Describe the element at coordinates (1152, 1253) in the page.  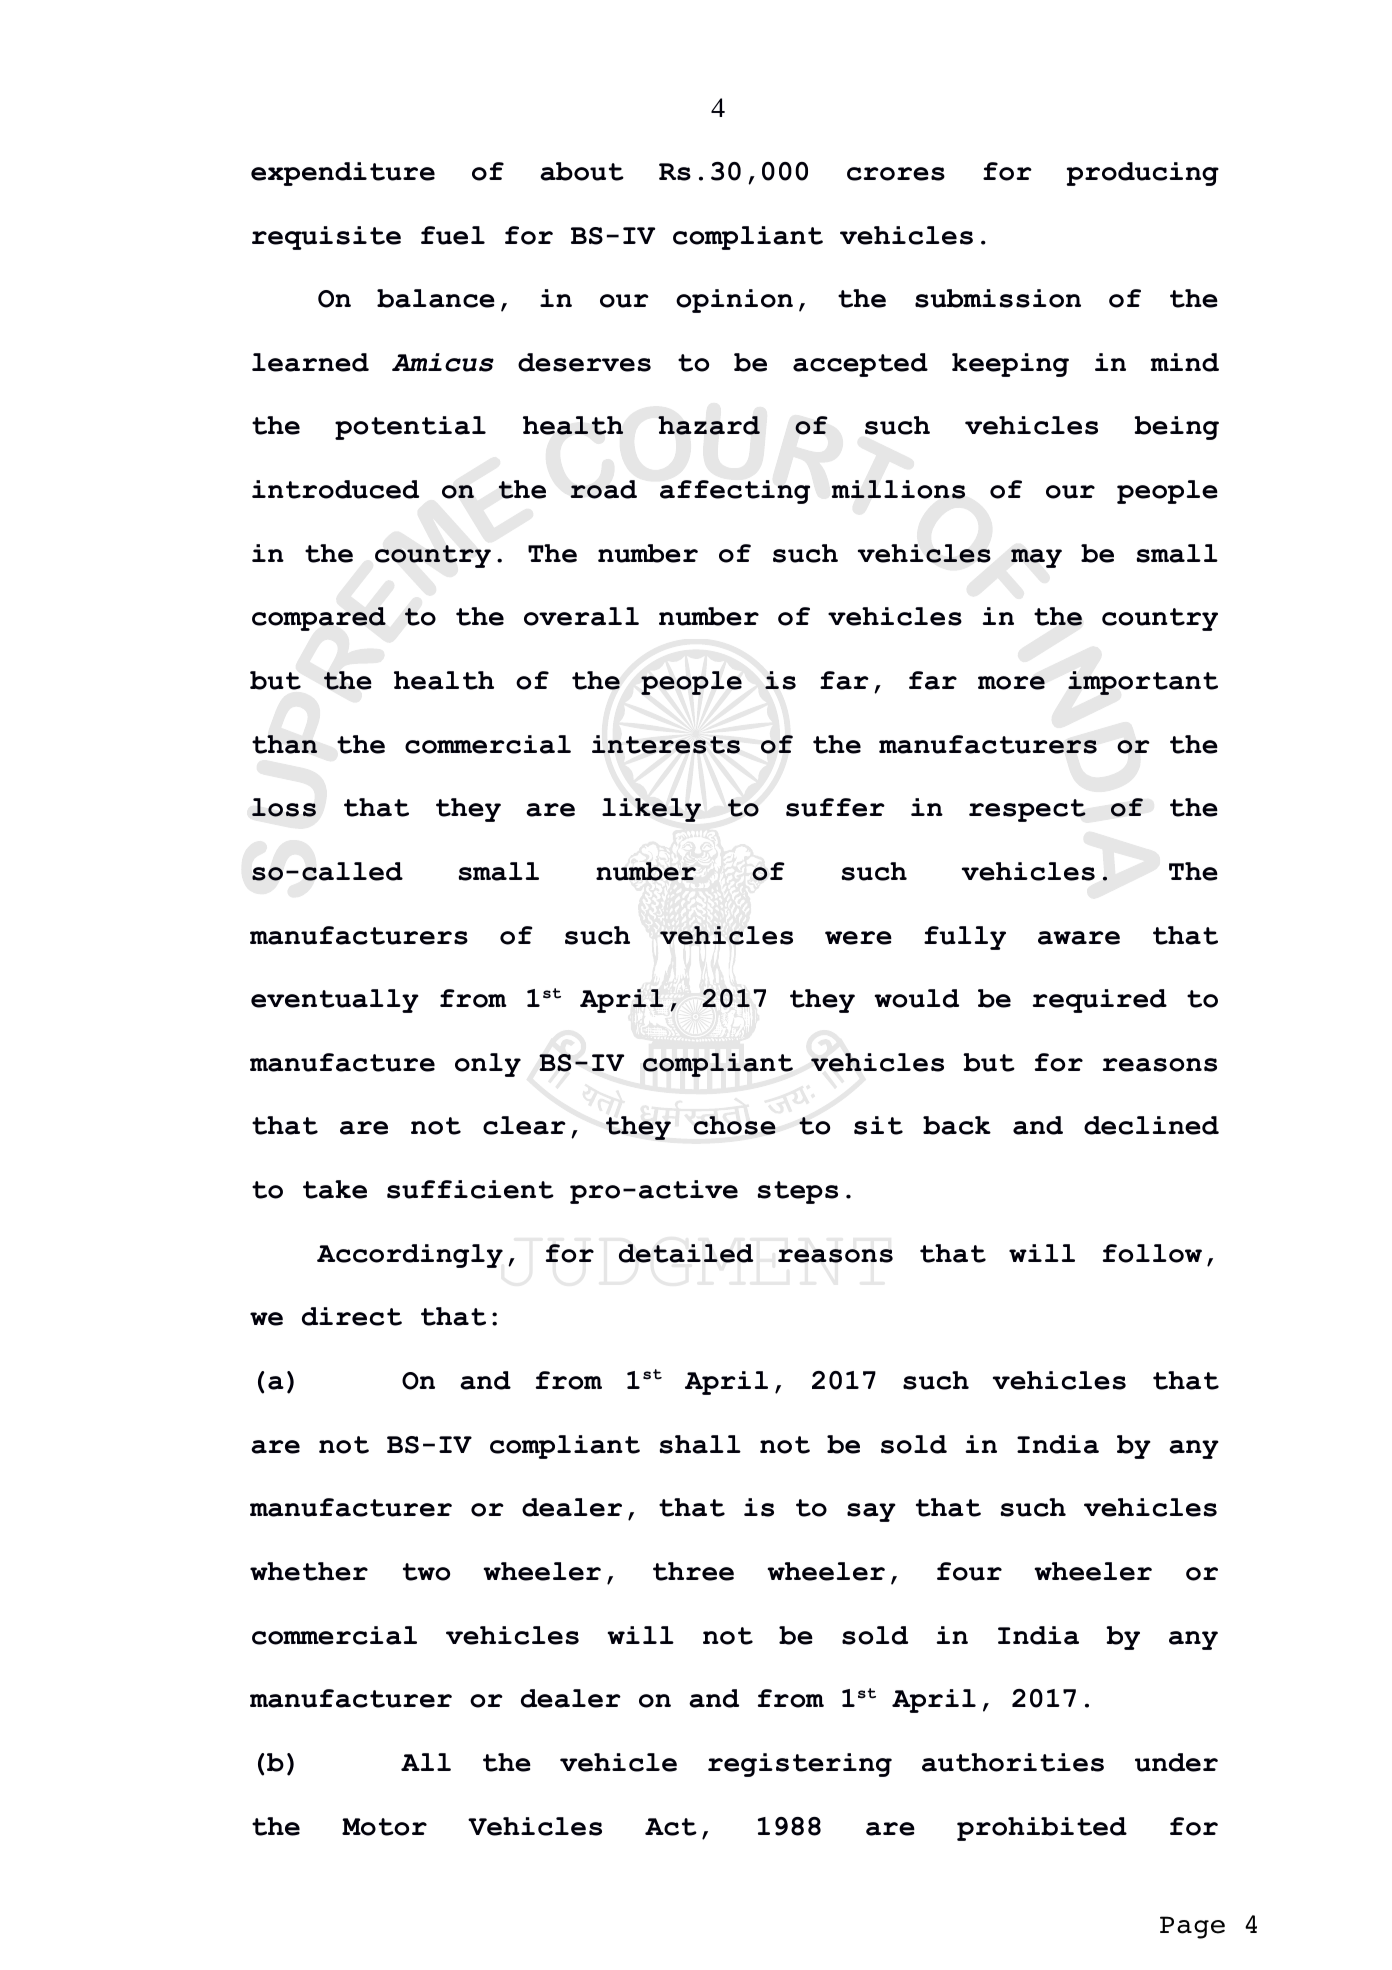
I see `follow` at that location.
